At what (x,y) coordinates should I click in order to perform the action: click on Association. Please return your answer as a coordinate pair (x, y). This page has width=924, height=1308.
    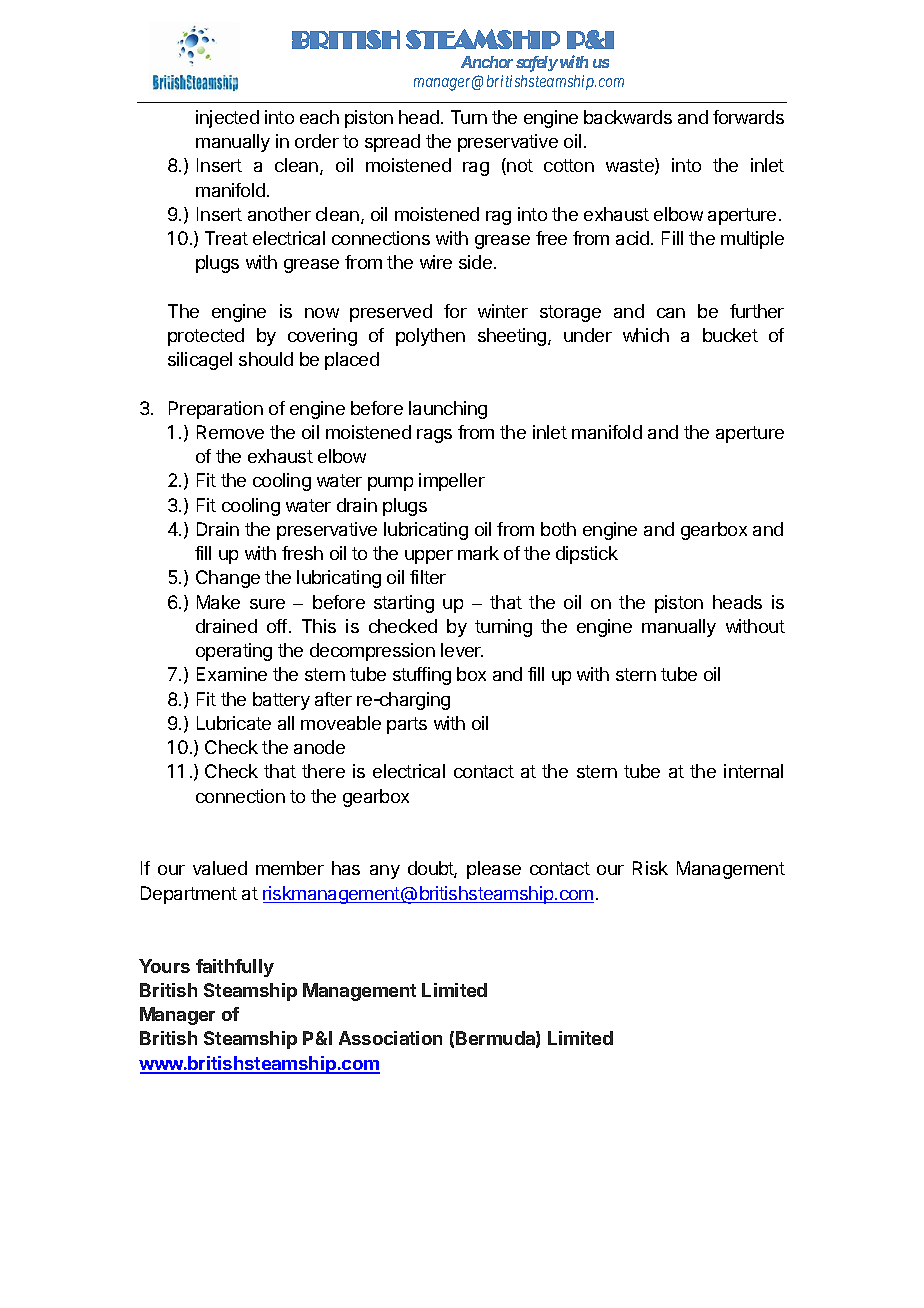
    Looking at the image, I should click on (390, 1038).
